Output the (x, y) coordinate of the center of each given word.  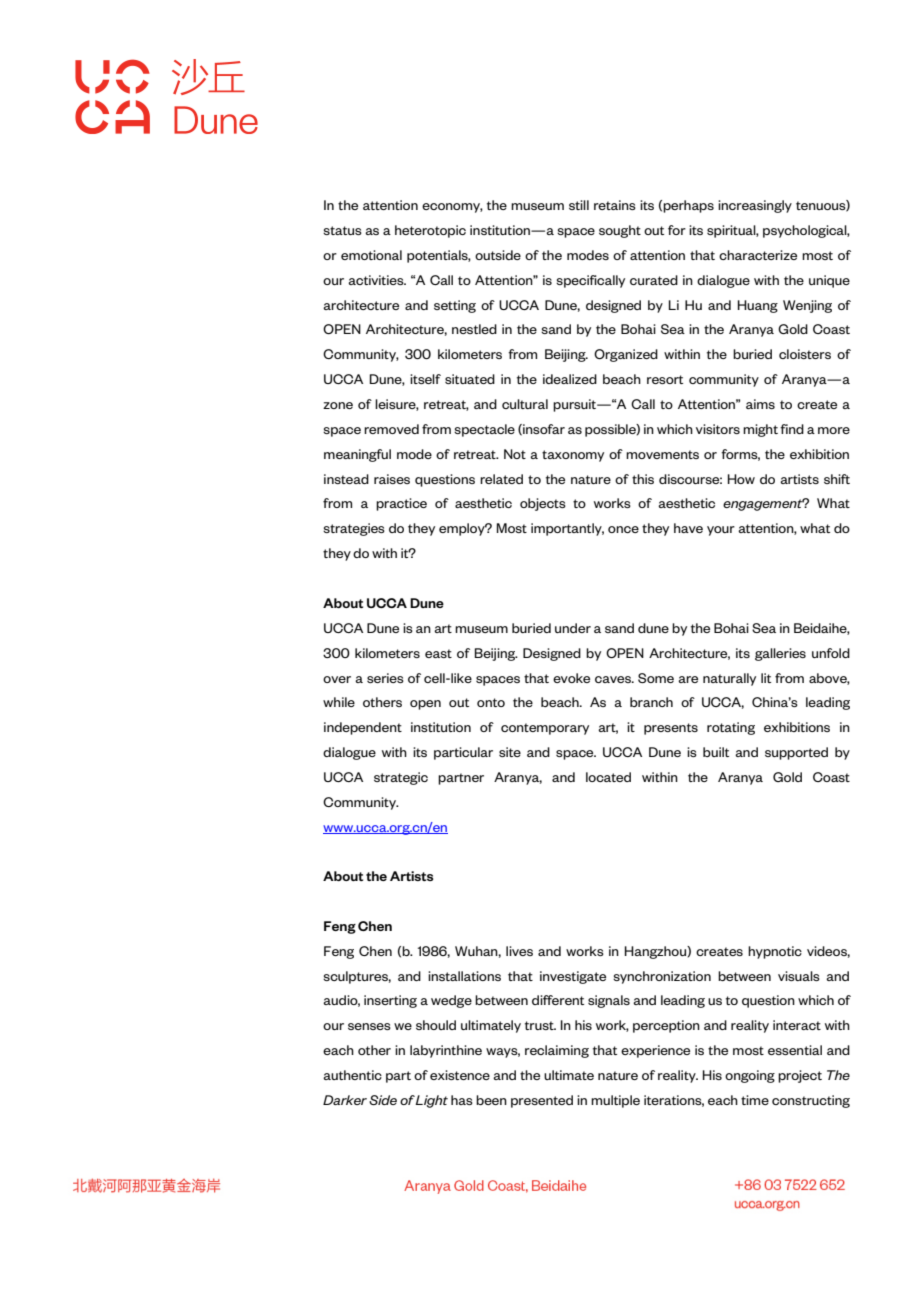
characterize (758, 255)
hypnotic (775, 952)
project (800, 1076)
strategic (401, 778)
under (573, 628)
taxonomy (573, 456)
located (608, 777)
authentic (352, 1075)
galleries (780, 654)
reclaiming (557, 1051)
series (385, 678)
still (579, 205)
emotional (371, 255)
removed (391, 429)
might (760, 430)
